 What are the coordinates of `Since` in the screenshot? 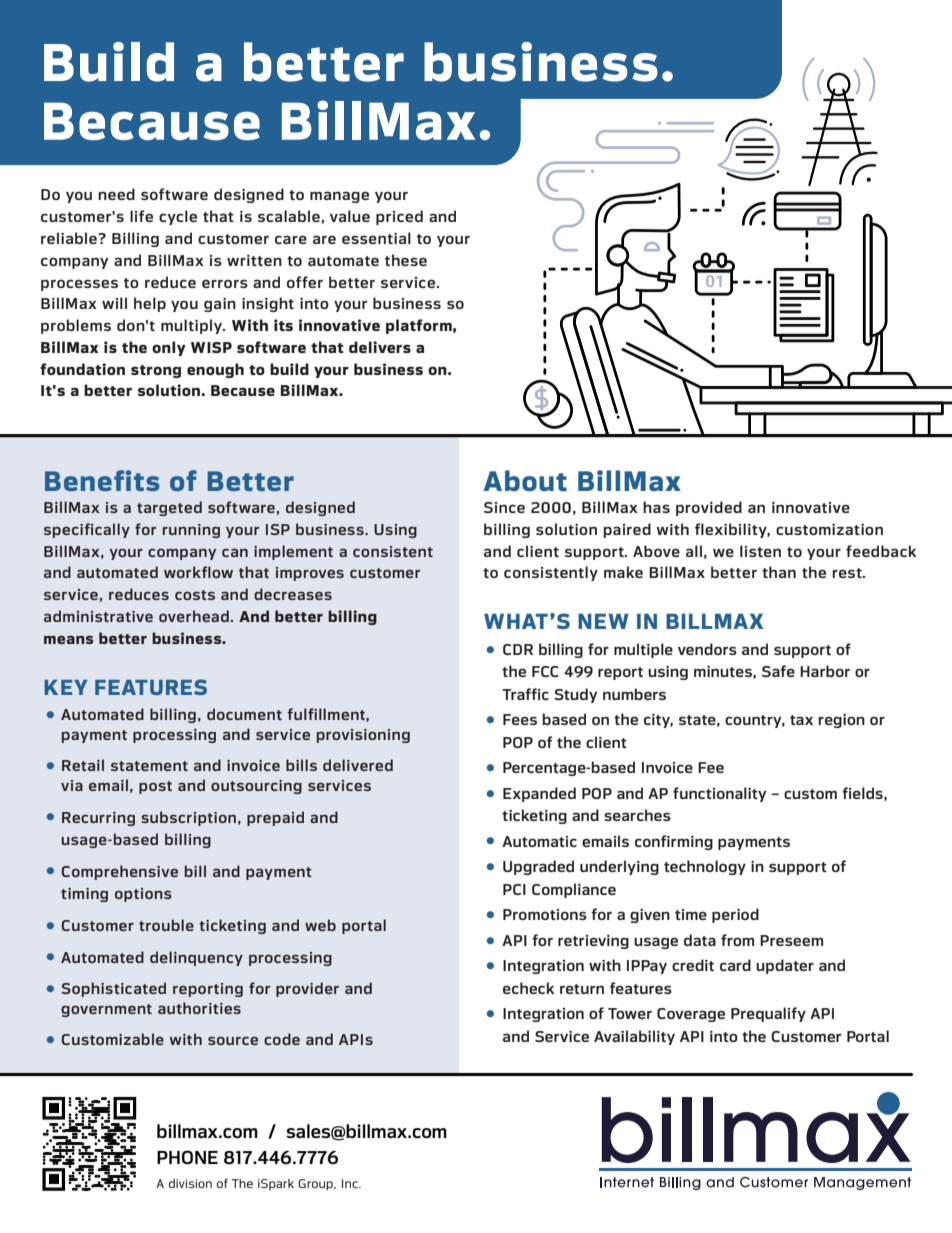 It's located at (504, 507).
